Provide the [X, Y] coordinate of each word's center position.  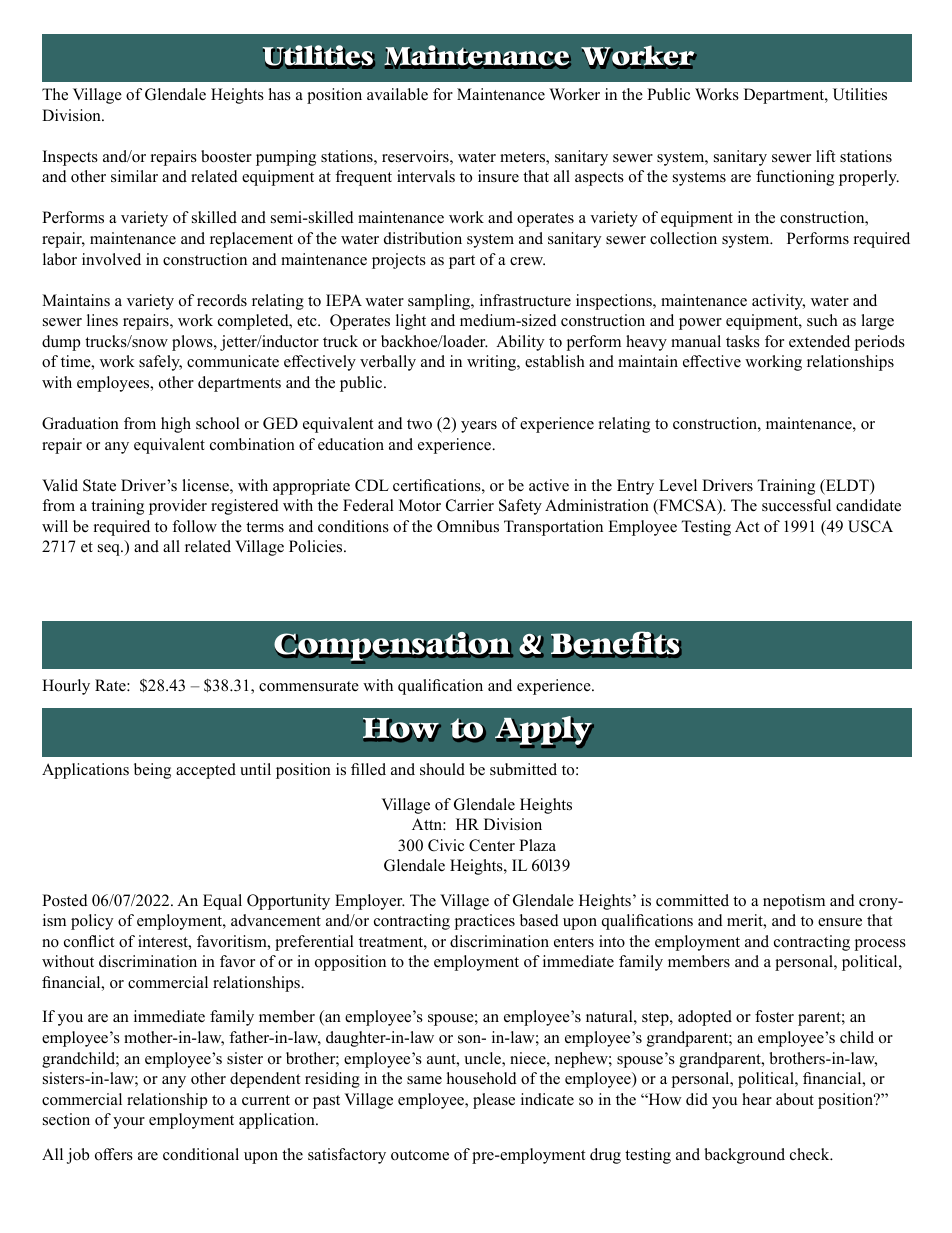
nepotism [794, 902]
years [479, 427]
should [442, 769]
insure [498, 176]
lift [825, 156]
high [176, 425]
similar [134, 176]
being [152, 771]
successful [796, 505]
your [129, 1123]
